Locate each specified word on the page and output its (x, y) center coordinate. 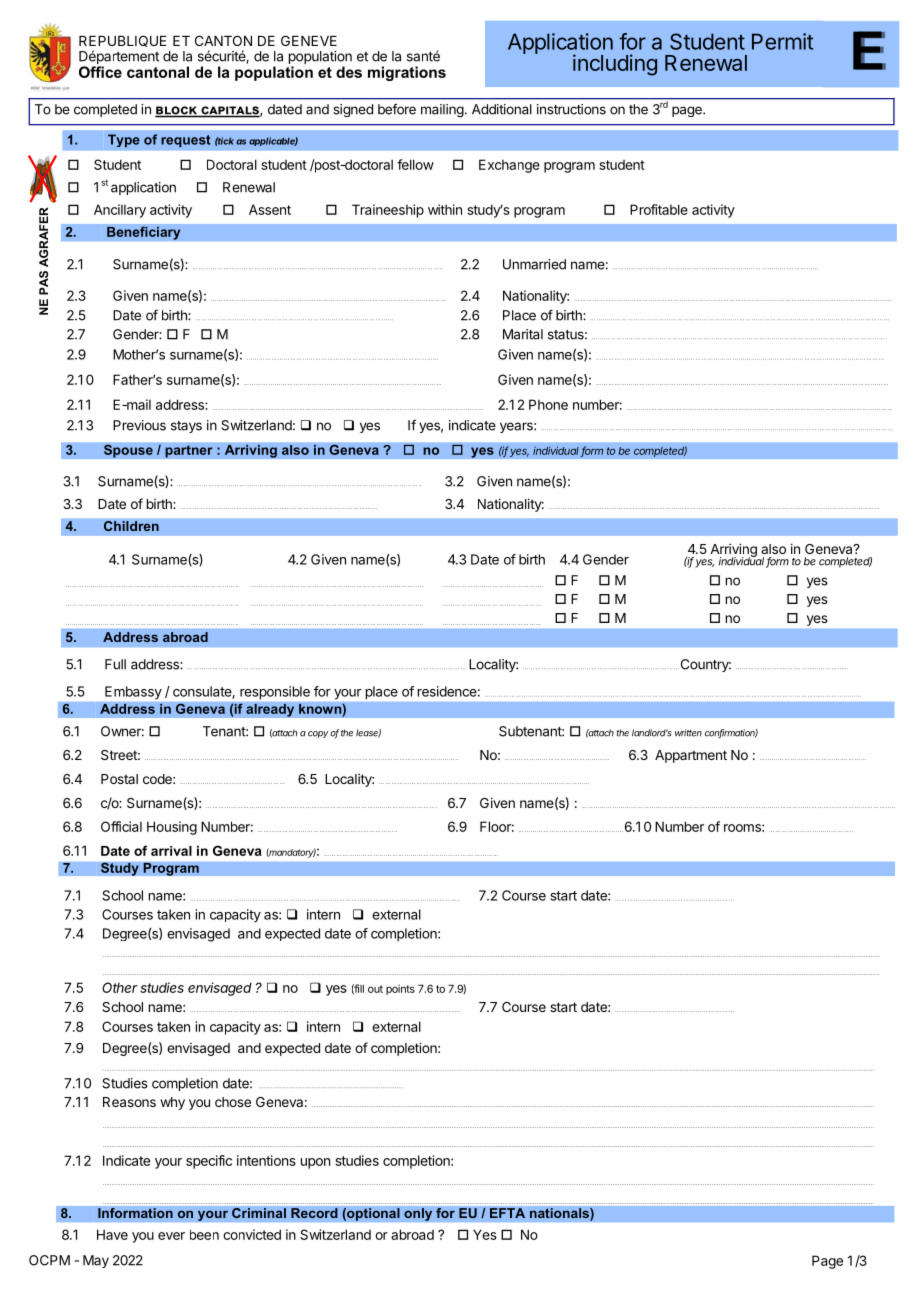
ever (171, 1236)
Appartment (691, 756)
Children (131, 526)
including (615, 65)
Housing (172, 828)
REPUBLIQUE (123, 41)
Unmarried (534, 264)
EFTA (507, 1213)
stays (186, 427)
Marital (523, 334)
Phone (548, 404)
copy (318, 734)
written (688, 733)
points (400, 989)
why (172, 1103)
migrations (407, 73)
